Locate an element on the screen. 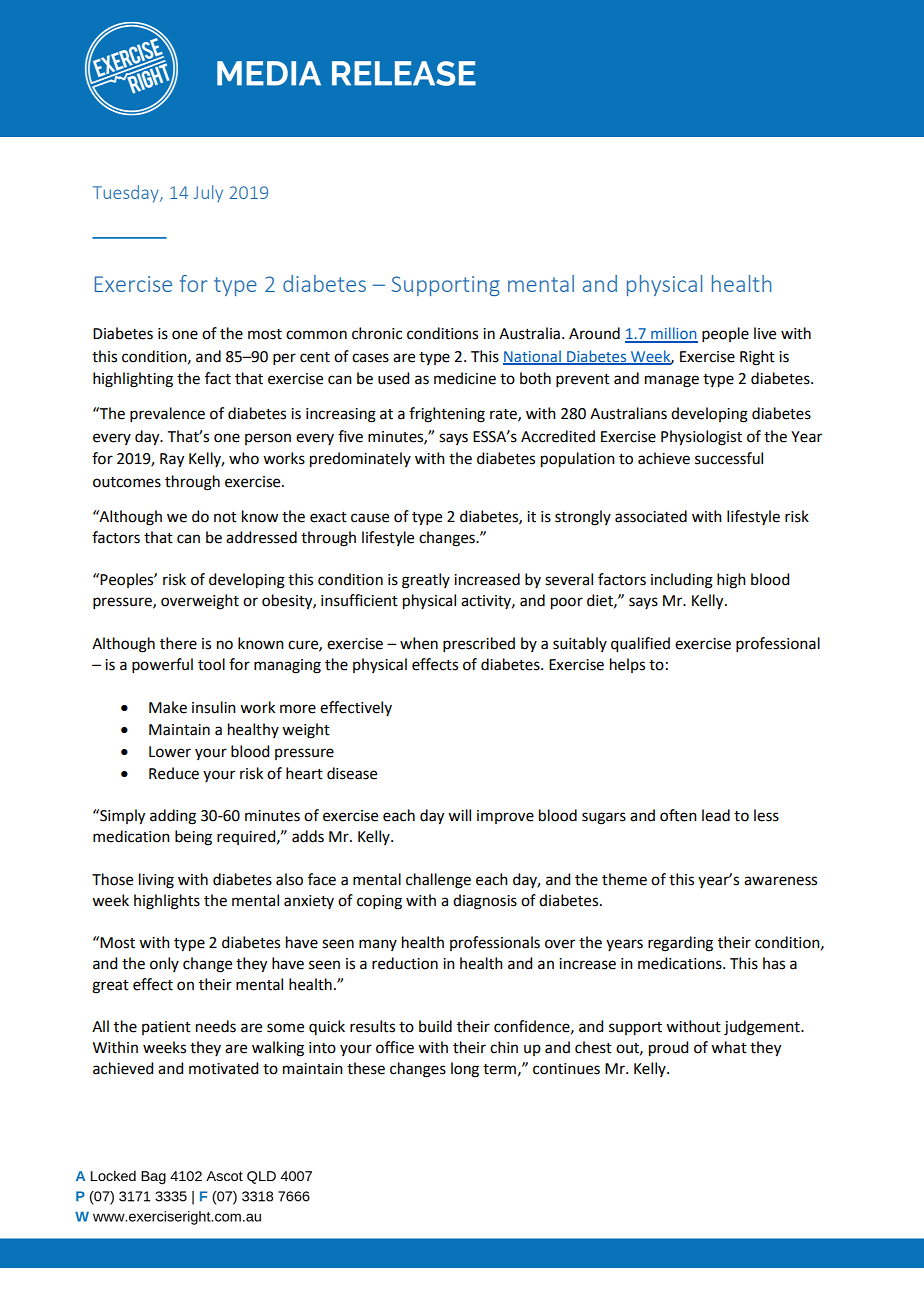 Image resolution: width=924 pixels, height=1308 pixels. July is located at coordinates (208, 193).
